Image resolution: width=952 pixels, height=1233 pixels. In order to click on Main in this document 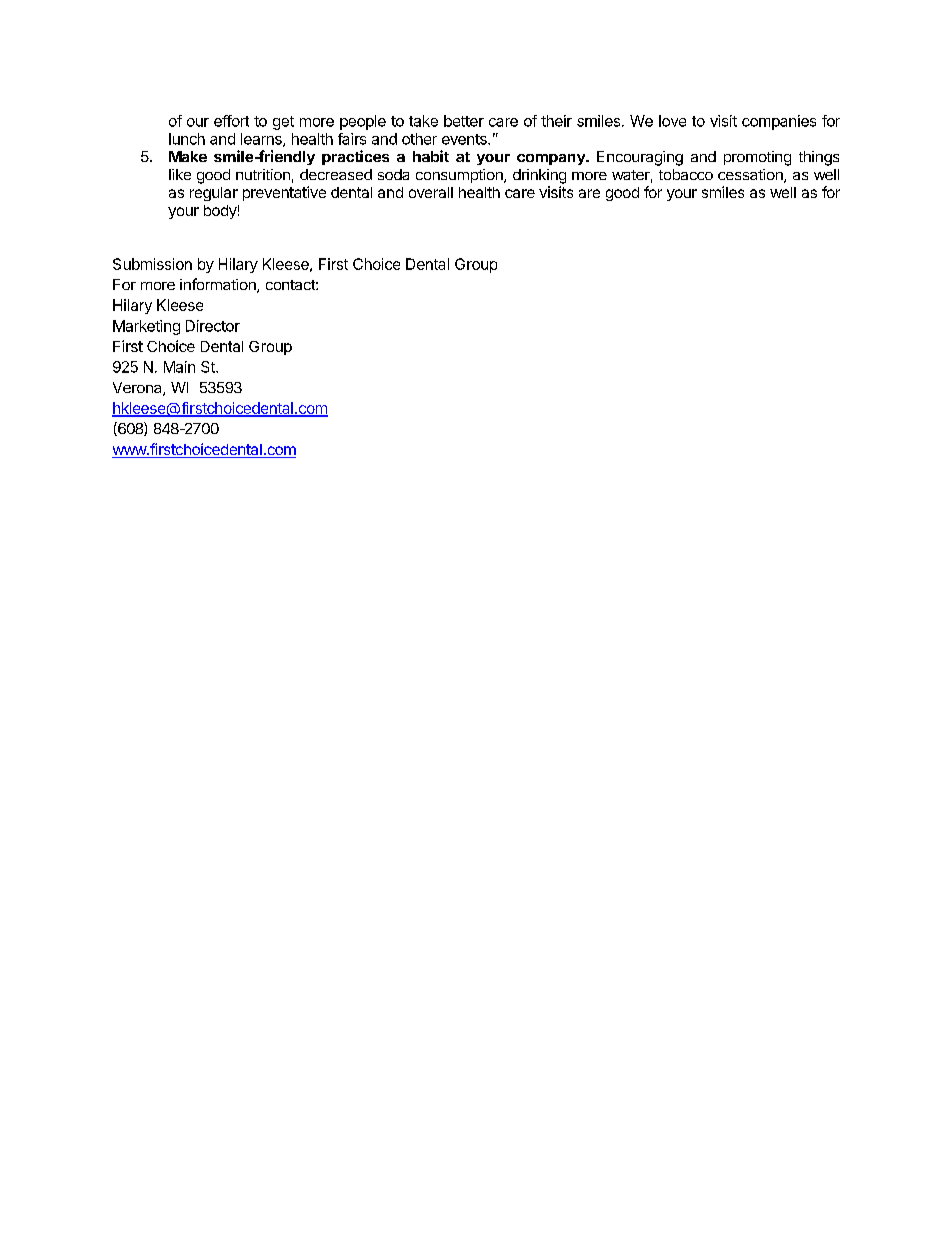, I will do `click(179, 367)`.
